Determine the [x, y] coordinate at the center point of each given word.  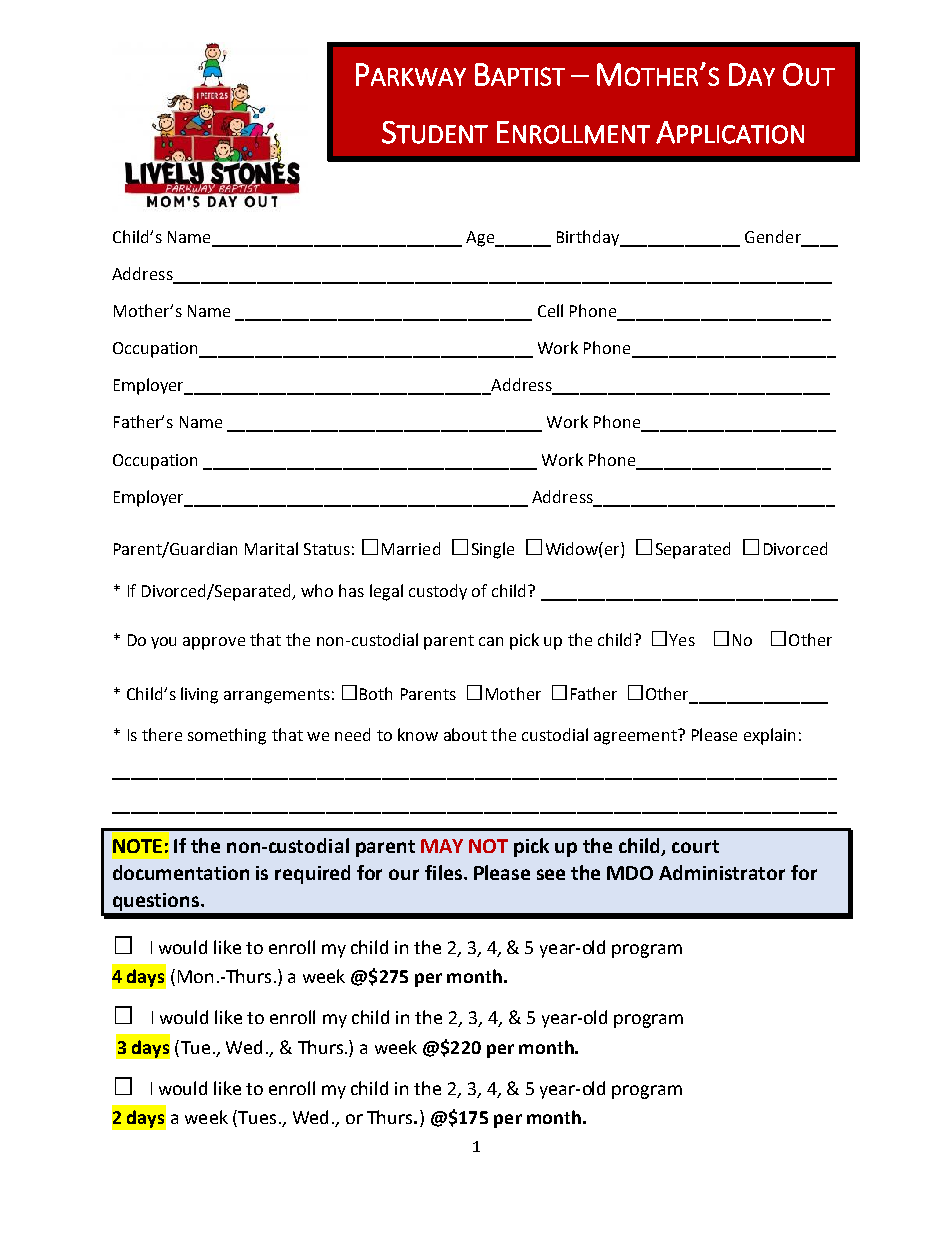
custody [438, 592]
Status [327, 549]
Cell [550, 310]
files [443, 872]
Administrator [722, 872]
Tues [256, 1118]
